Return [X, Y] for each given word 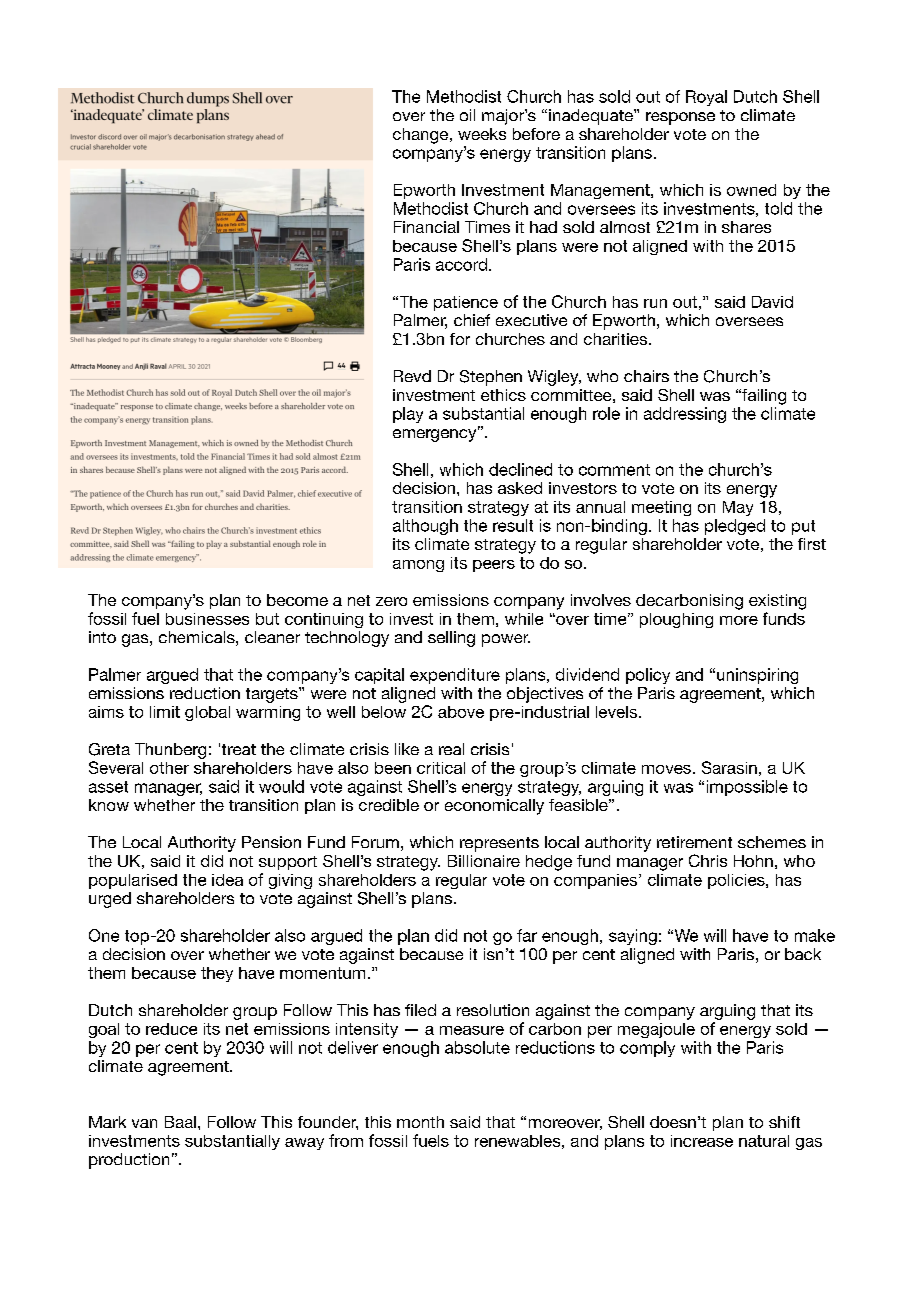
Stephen [491, 378]
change [422, 136]
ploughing [676, 620]
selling [451, 639]
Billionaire [484, 861]
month [420, 1122]
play [408, 415]
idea [227, 880]
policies [737, 881]
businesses [207, 619]
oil [467, 115]
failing [763, 397]
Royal [706, 98]
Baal [180, 1122]
